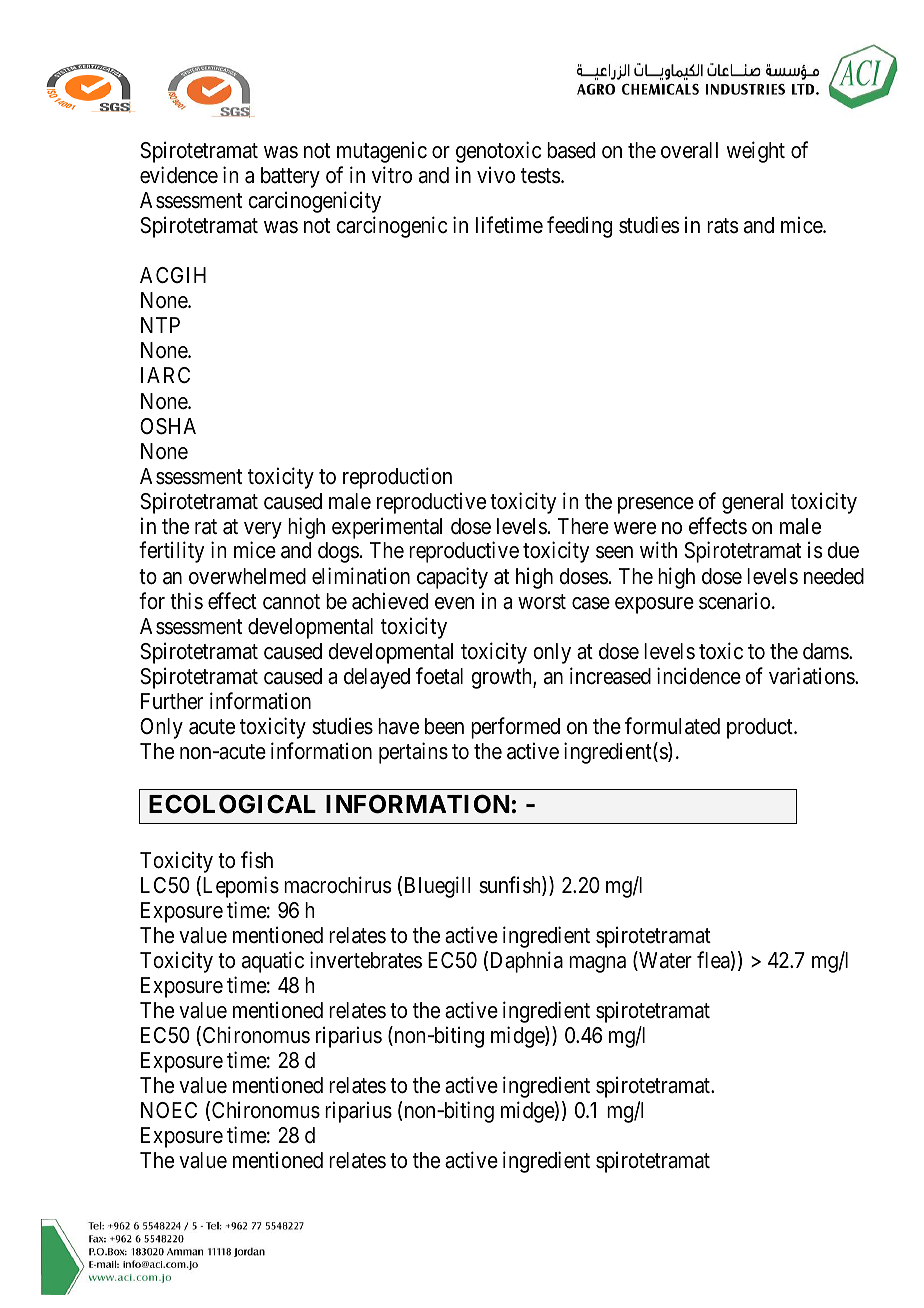 Image resolution: width=924 pixels, height=1308 pixels. I want to click on scenario, so click(734, 601).
